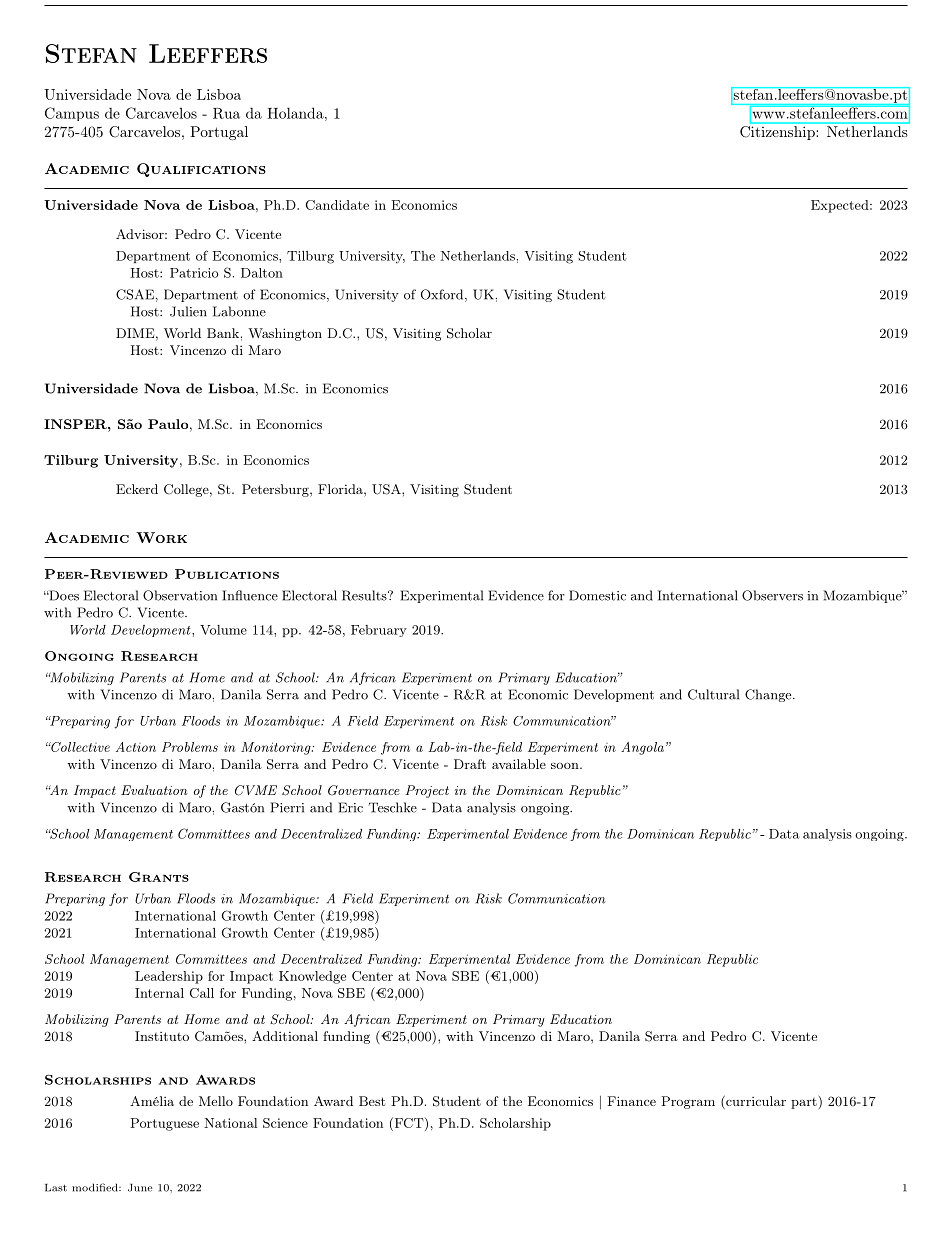 This screenshot has width=952, height=1233. What do you see at coordinates (379, 631) in the screenshot?
I see `February` at bounding box center [379, 631].
